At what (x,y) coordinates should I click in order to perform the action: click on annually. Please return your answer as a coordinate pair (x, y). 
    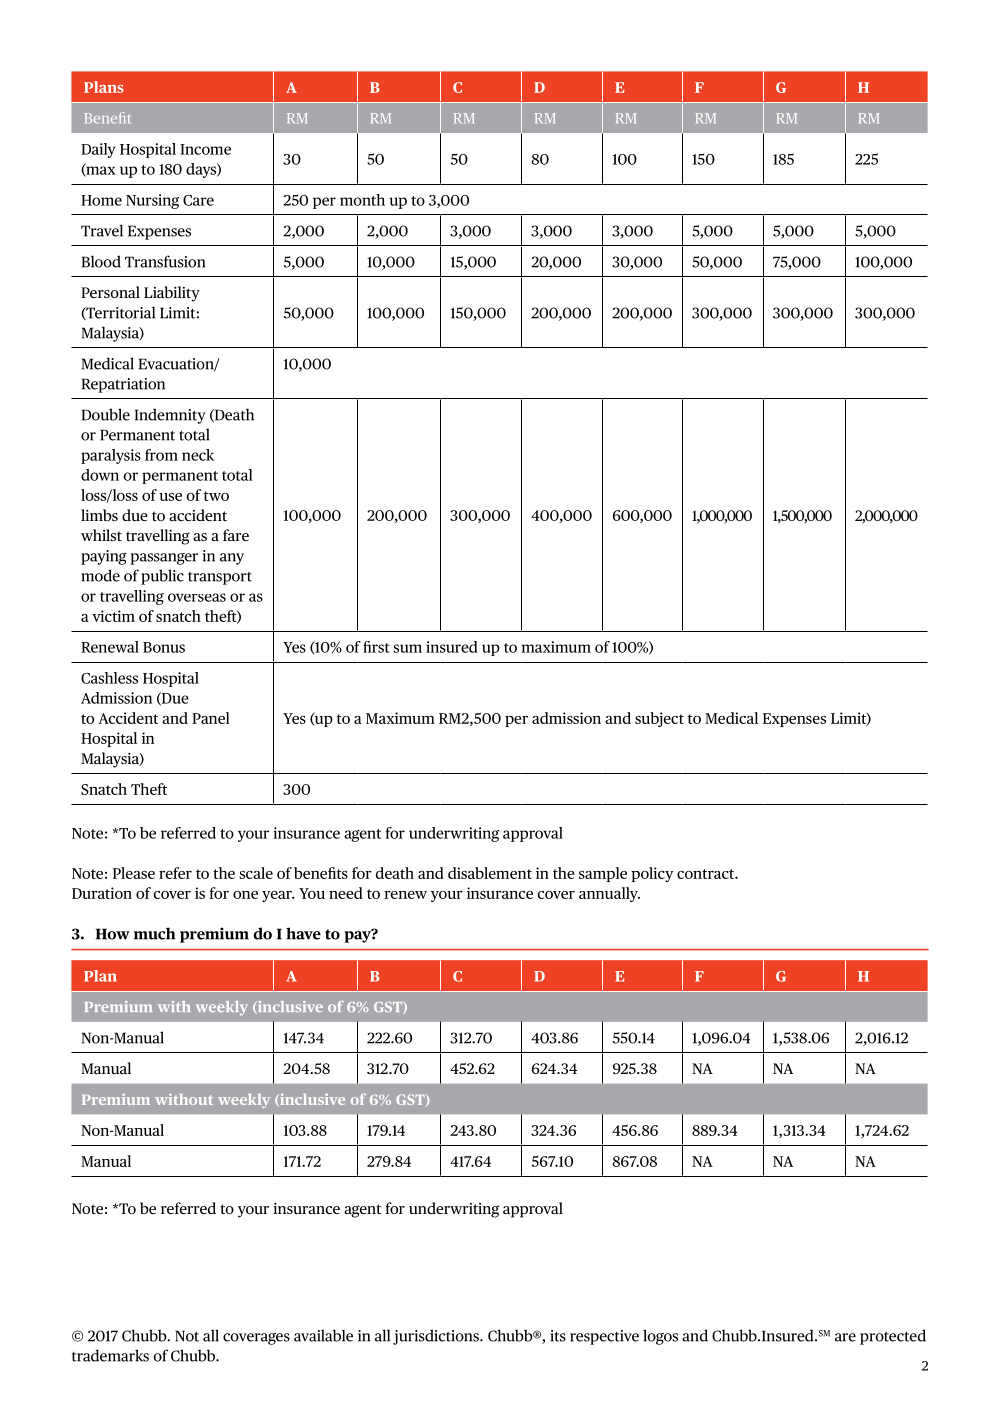
    Looking at the image, I should click on (609, 894).
